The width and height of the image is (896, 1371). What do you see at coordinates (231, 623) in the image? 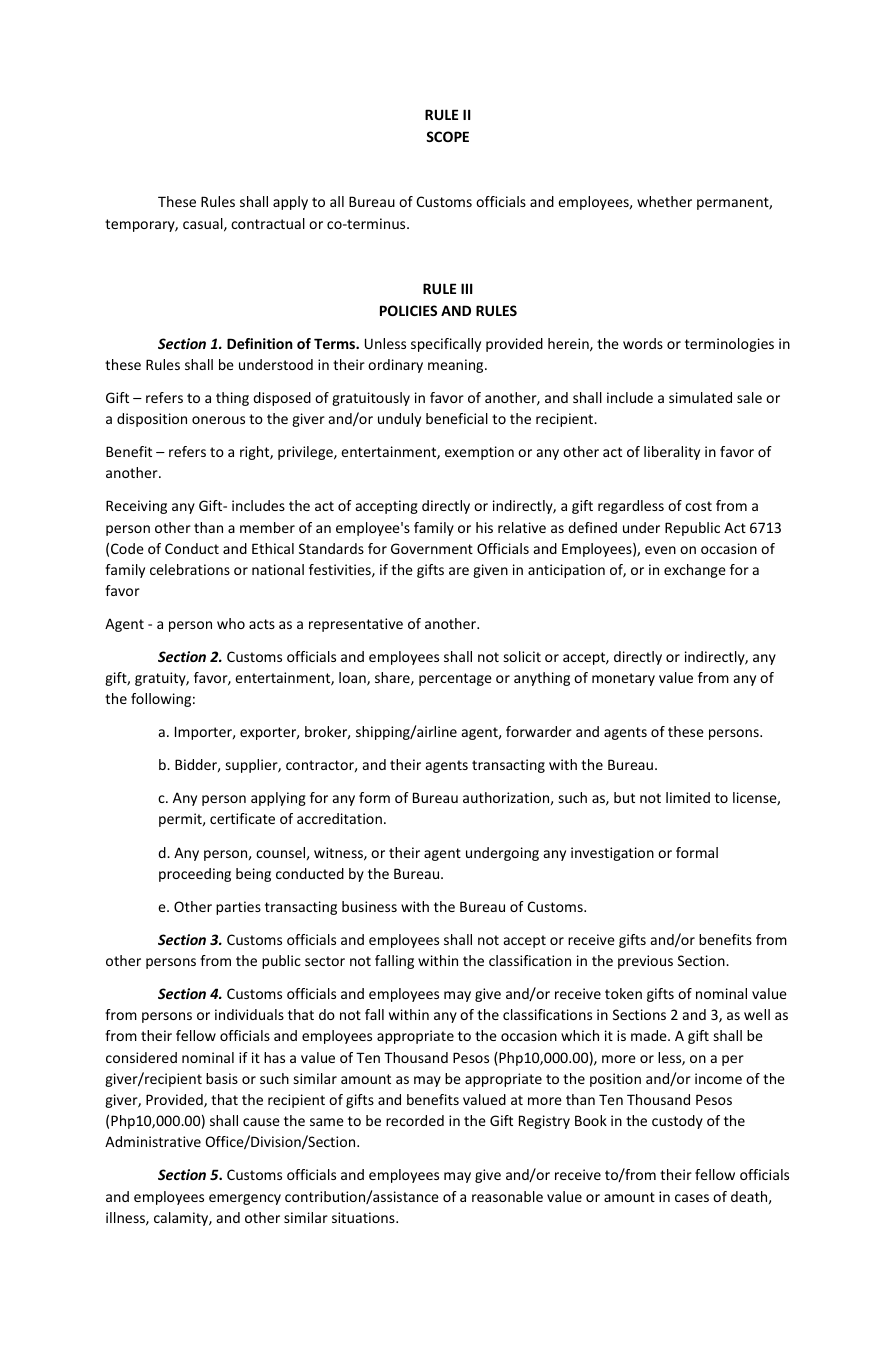
I see `who` at bounding box center [231, 623].
